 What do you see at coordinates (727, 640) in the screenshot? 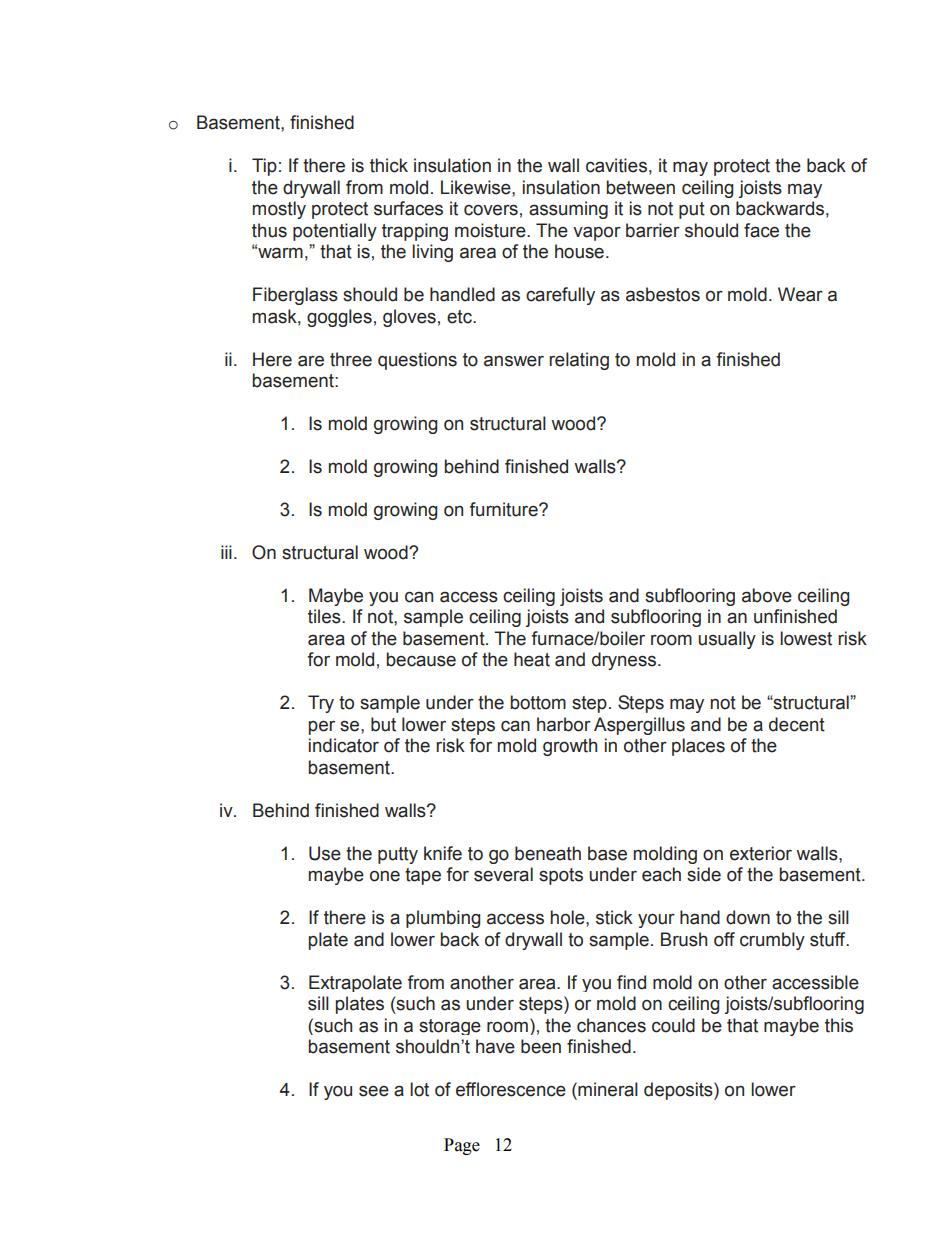
I see `usually` at bounding box center [727, 640].
